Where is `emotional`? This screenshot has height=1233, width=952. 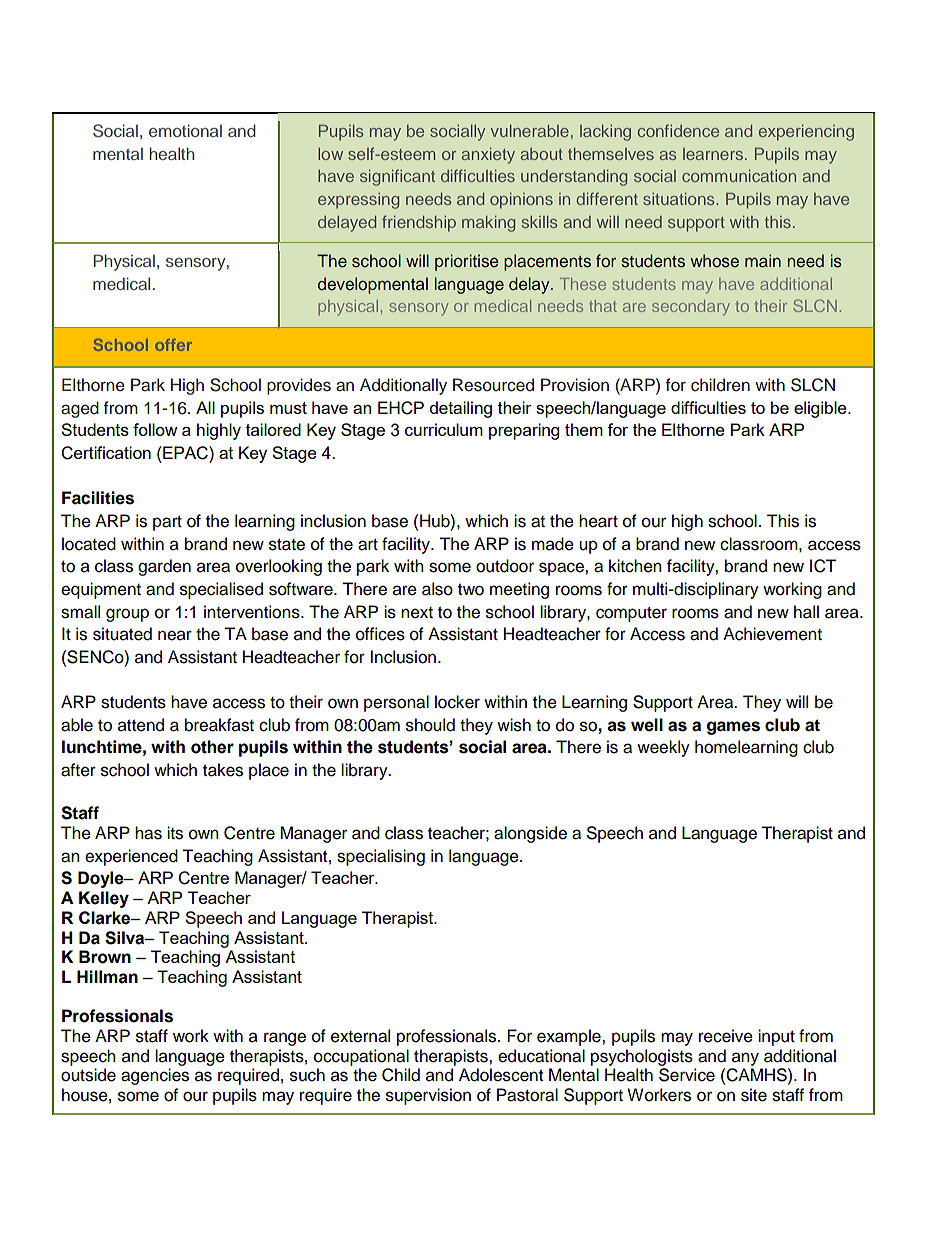 emotional is located at coordinates (185, 130).
